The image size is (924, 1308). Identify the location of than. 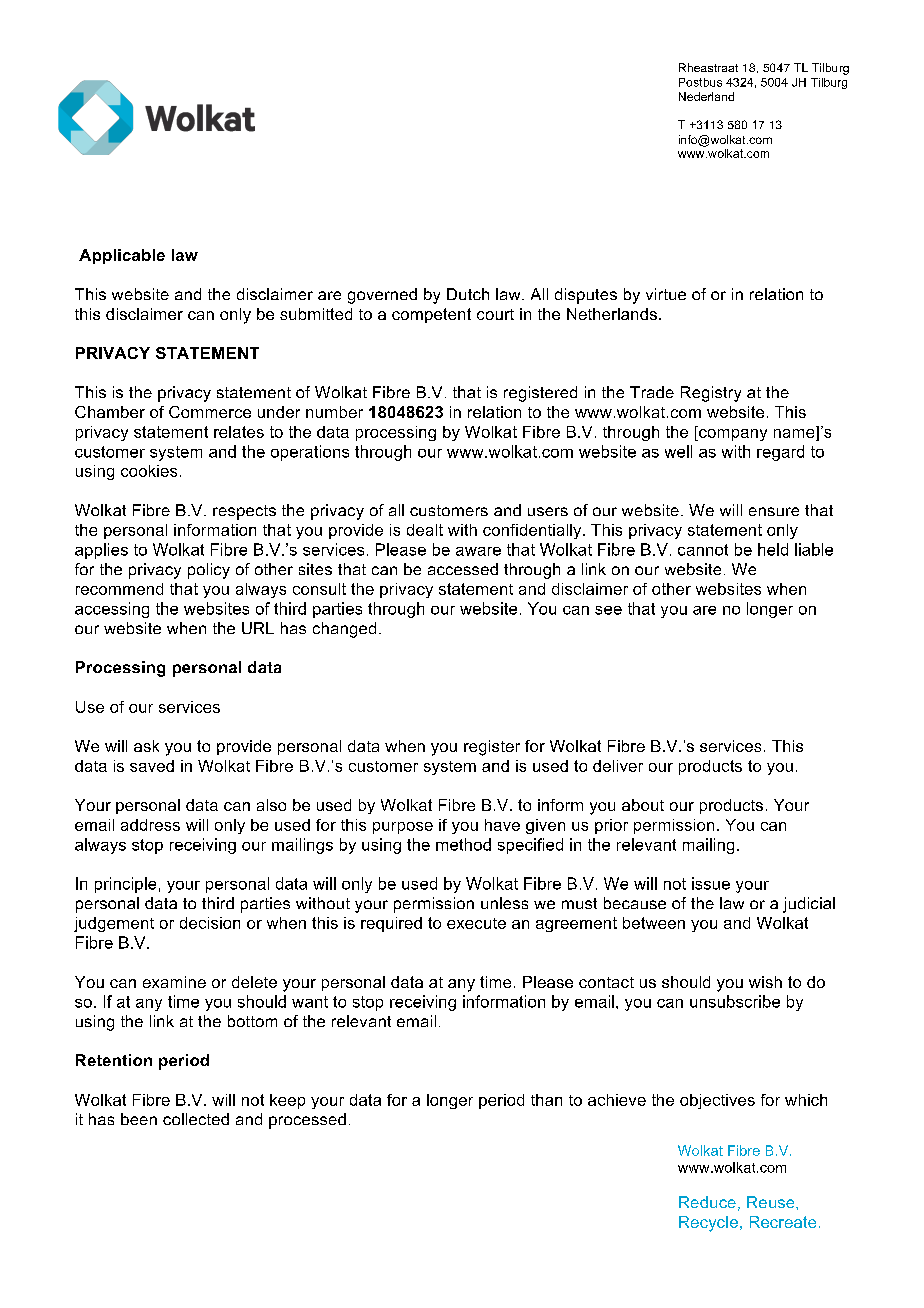
(546, 1100).
